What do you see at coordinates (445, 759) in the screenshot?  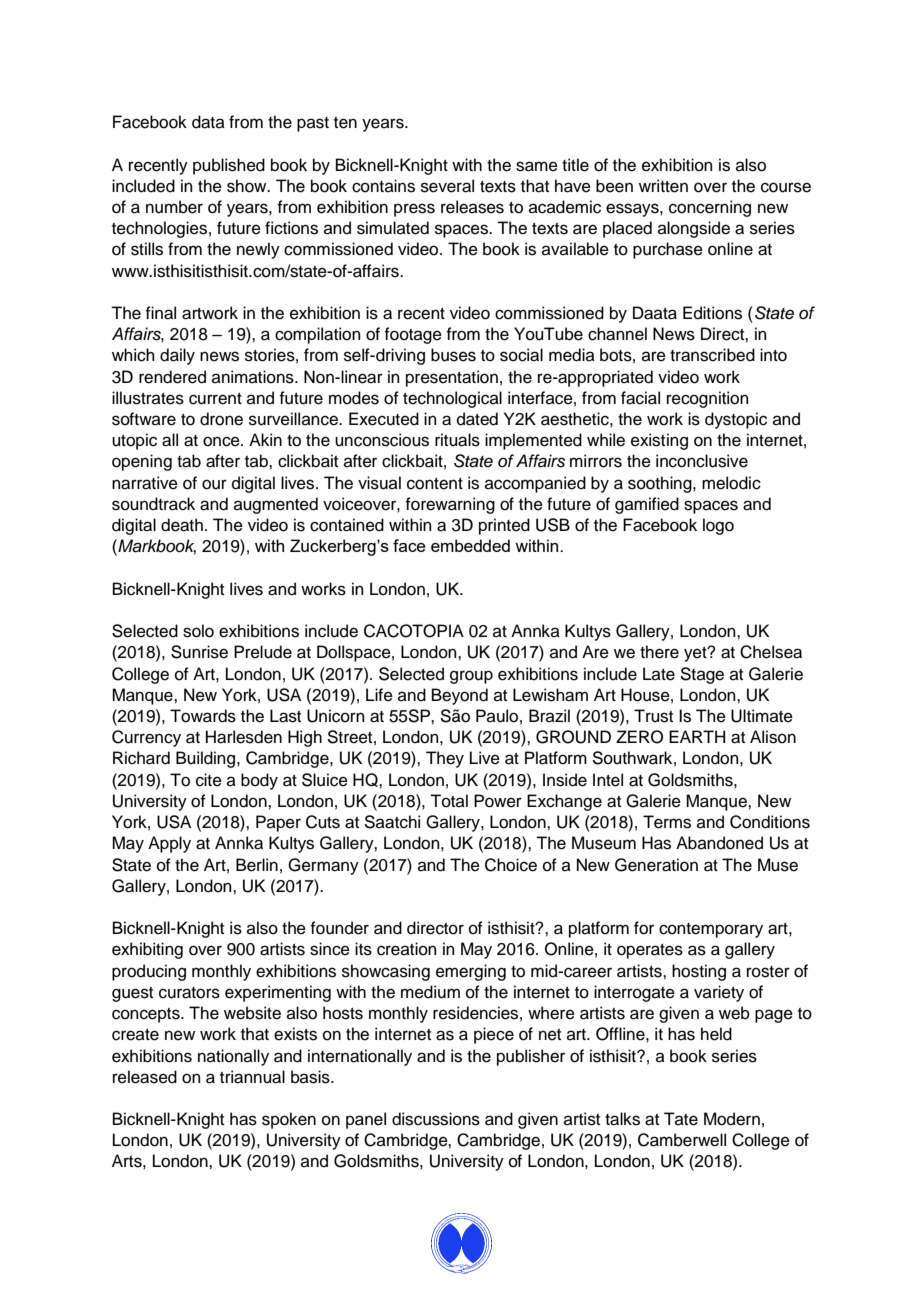 I see `They` at bounding box center [445, 759].
